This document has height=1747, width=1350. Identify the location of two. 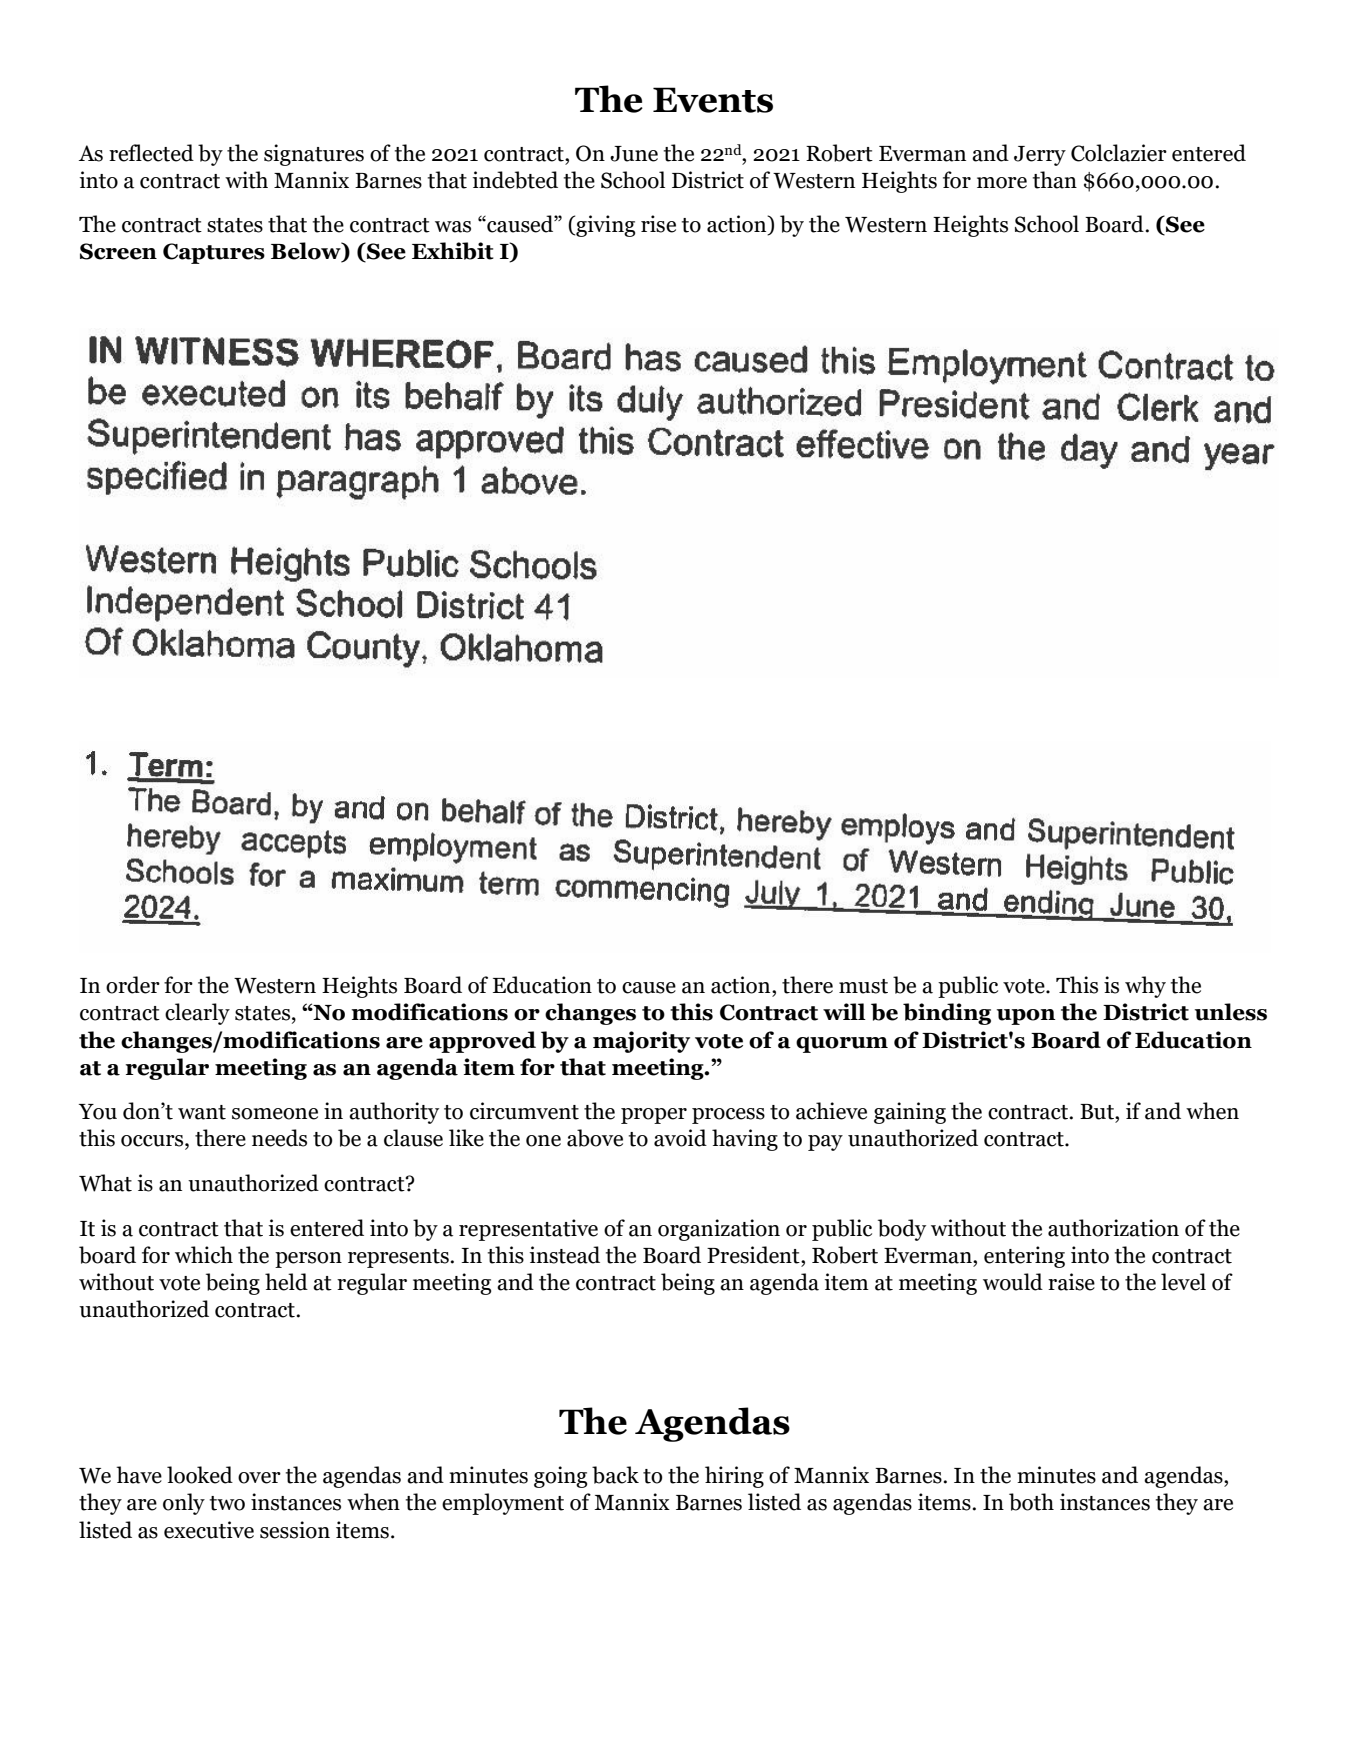
(227, 1503).
